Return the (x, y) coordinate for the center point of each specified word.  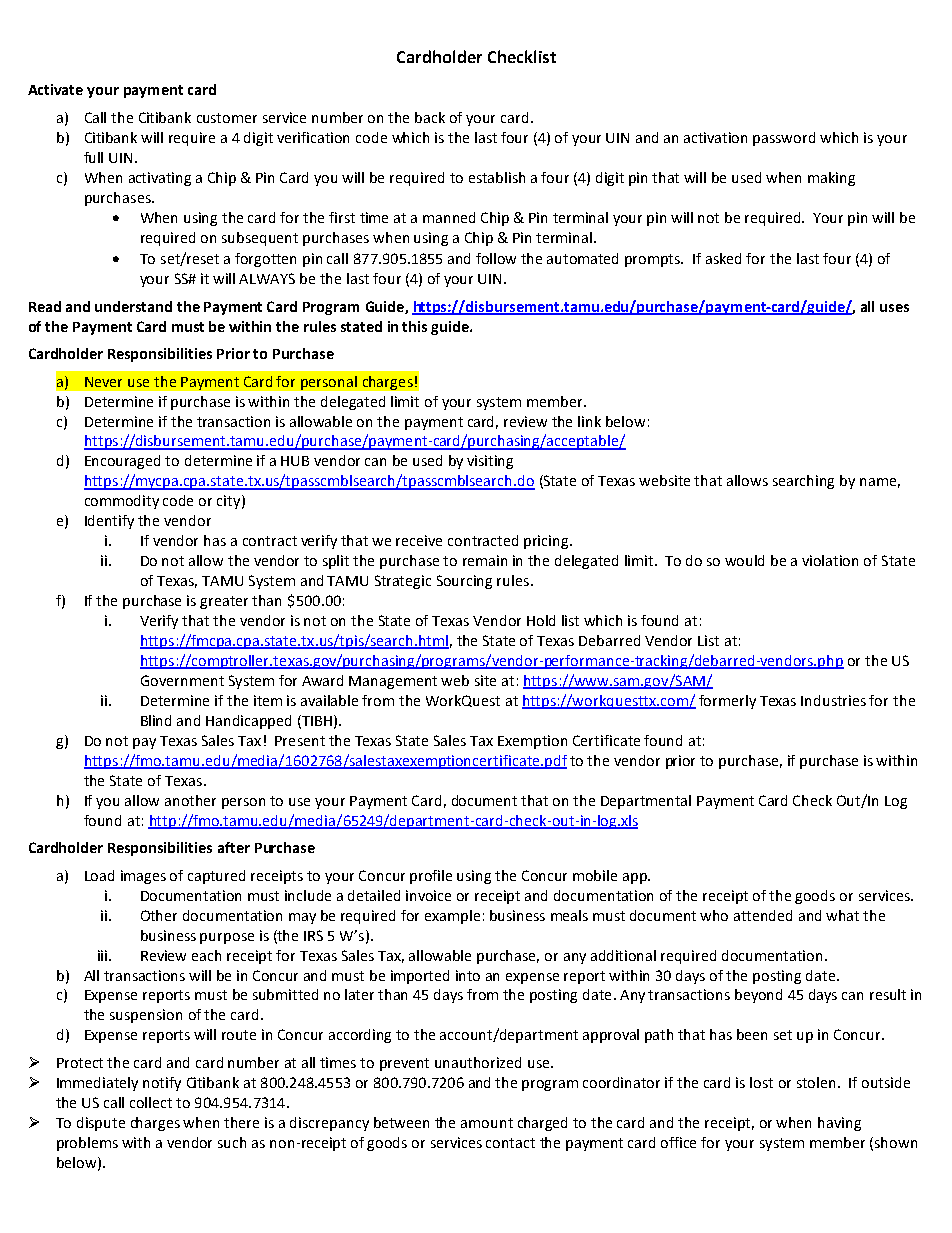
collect (151, 1102)
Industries (833, 700)
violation (830, 560)
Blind (156, 720)
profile (431, 877)
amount (487, 1123)
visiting (490, 462)
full (93, 157)
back (430, 117)
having (839, 1124)
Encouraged (122, 462)
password (784, 139)
